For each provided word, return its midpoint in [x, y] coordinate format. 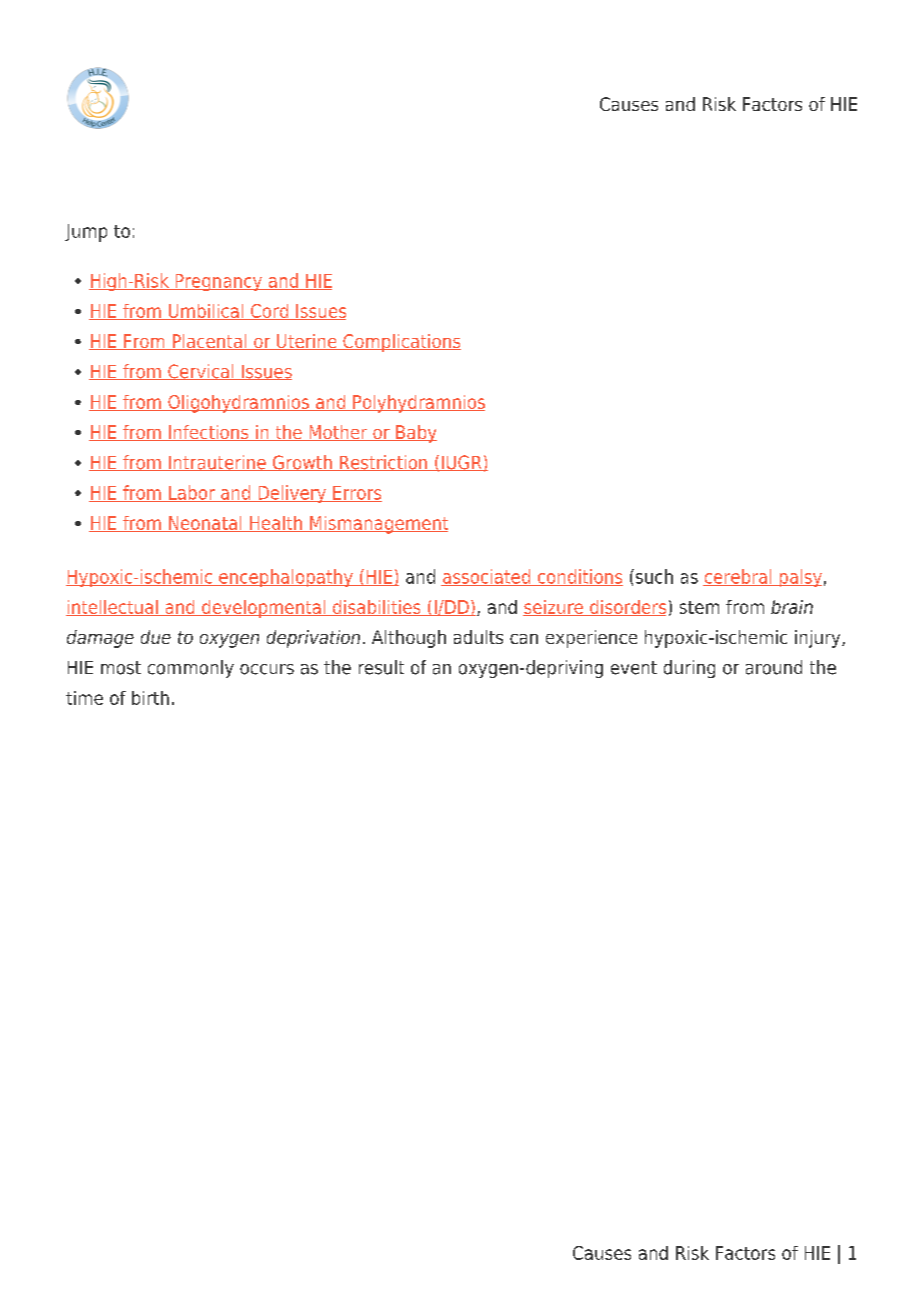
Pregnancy [218, 282]
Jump [86, 233]
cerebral [738, 577]
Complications [401, 343]
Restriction [384, 463]
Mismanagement [378, 525]
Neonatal [205, 524]
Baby [415, 434]
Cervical [201, 372]
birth [150, 698]
